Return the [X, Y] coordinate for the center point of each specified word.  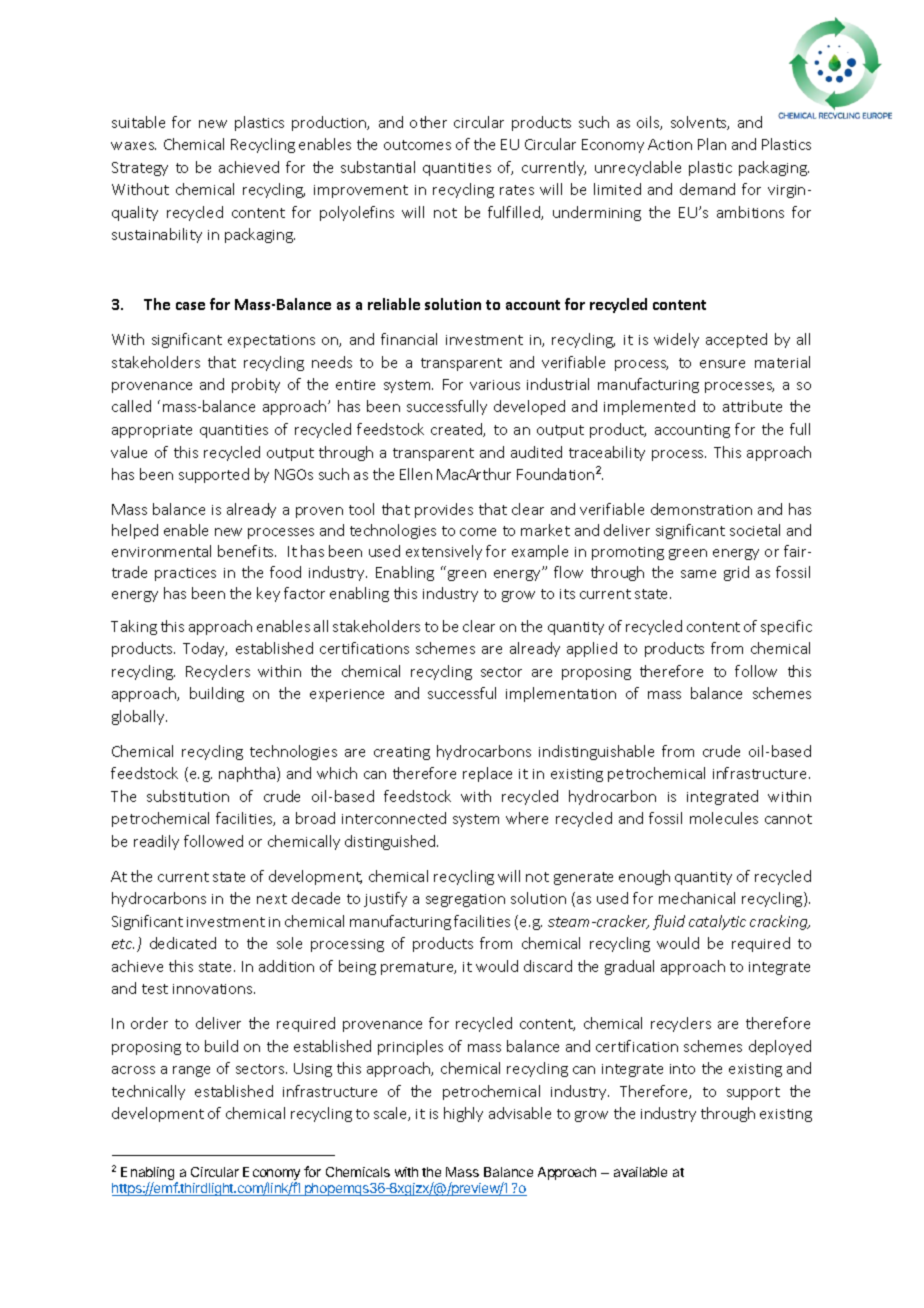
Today [205, 649]
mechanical [697, 898]
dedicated [183, 943]
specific [786, 627]
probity [256, 385]
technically [148, 1092]
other [428, 122]
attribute [752, 406]
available [640, 1172]
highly [463, 1114]
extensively [444, 552]
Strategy [140, 169]
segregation [465, 900]
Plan [712, 144]
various [495, 385]
